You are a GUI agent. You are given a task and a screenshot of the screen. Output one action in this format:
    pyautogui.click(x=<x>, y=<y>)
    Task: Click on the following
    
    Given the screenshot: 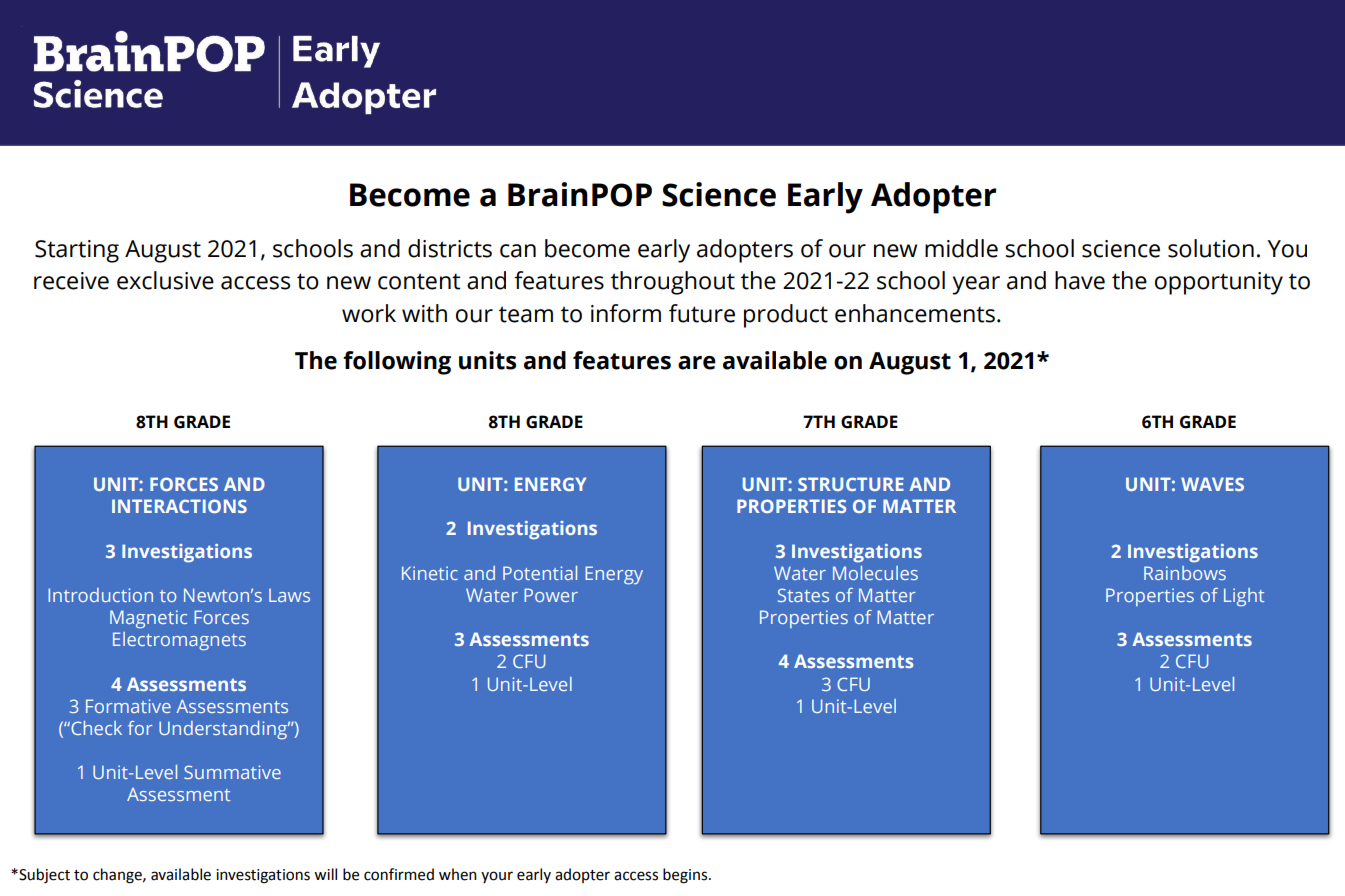 What is the action you would take?
    pyautogui.click(x=397, y=363)
